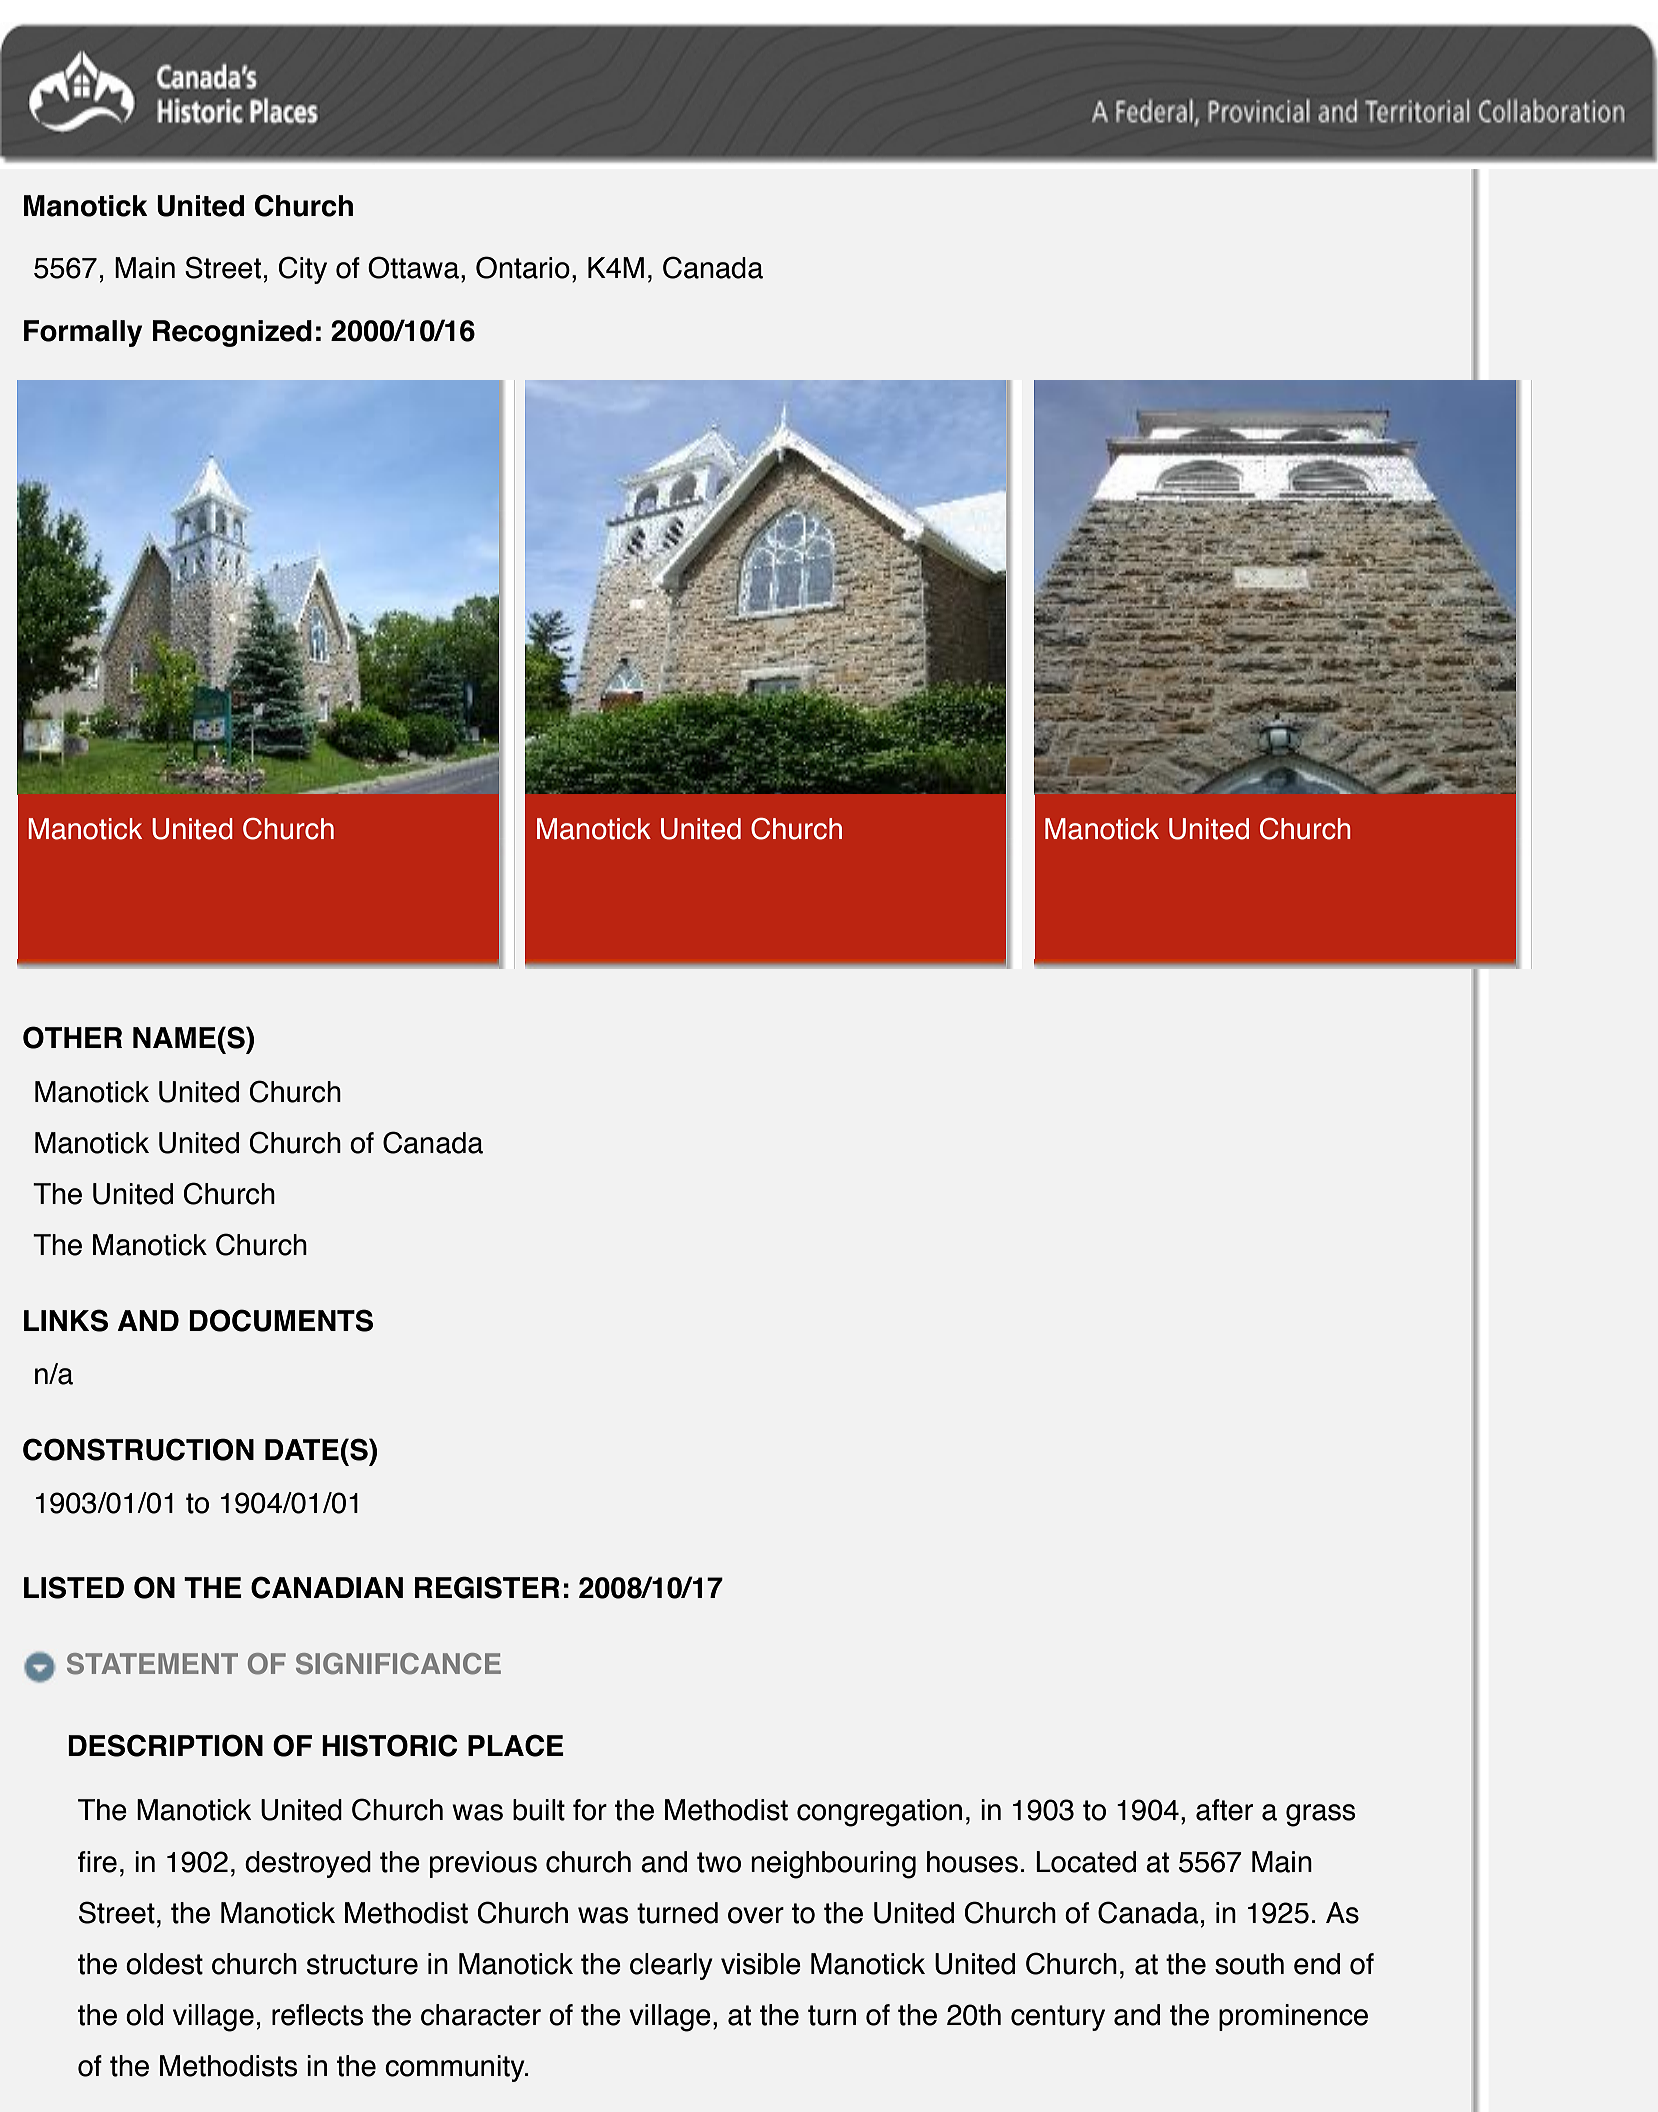 The width and height of the screenshot is (1658, 2112). What do you see at coordinates (164, 1964) in the screenshot?
I see `oldest` at bounding box center [164, 1964].
